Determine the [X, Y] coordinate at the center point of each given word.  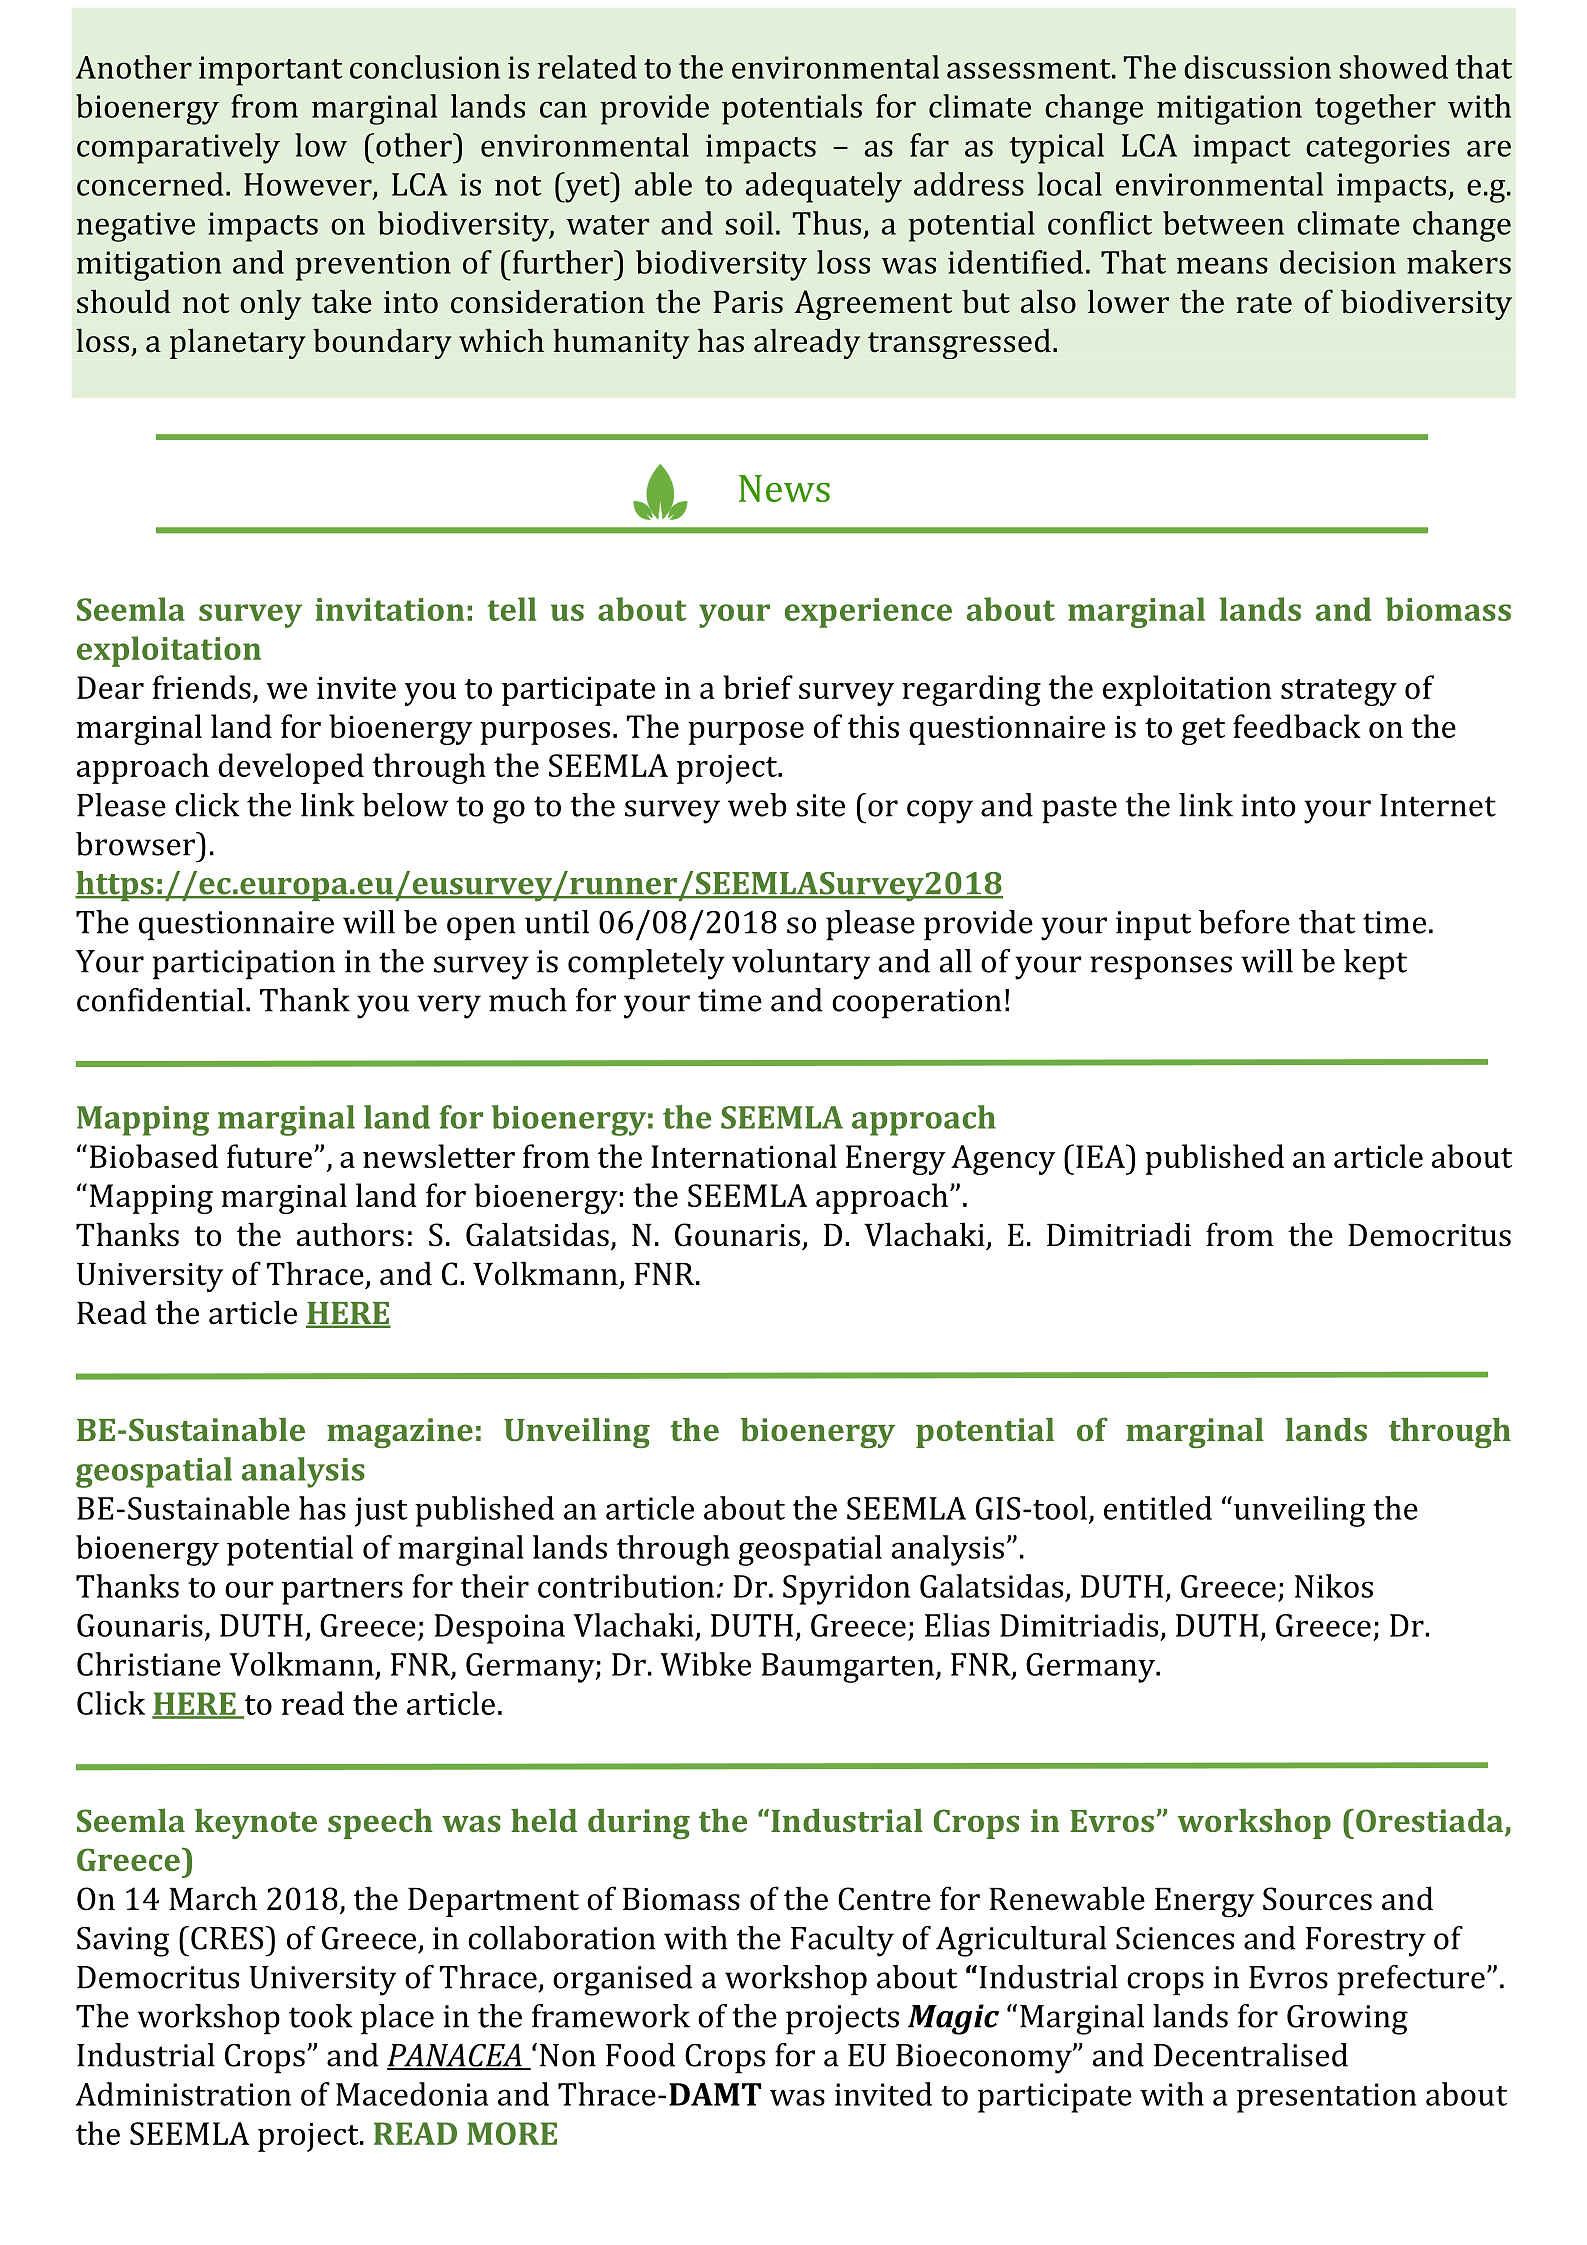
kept [1375, 964]
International [744, 1156]
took [321, 2016]
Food [640, 2055]
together [1375, 109]
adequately [824, 187]
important [271, 71]
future [269, 1156]
